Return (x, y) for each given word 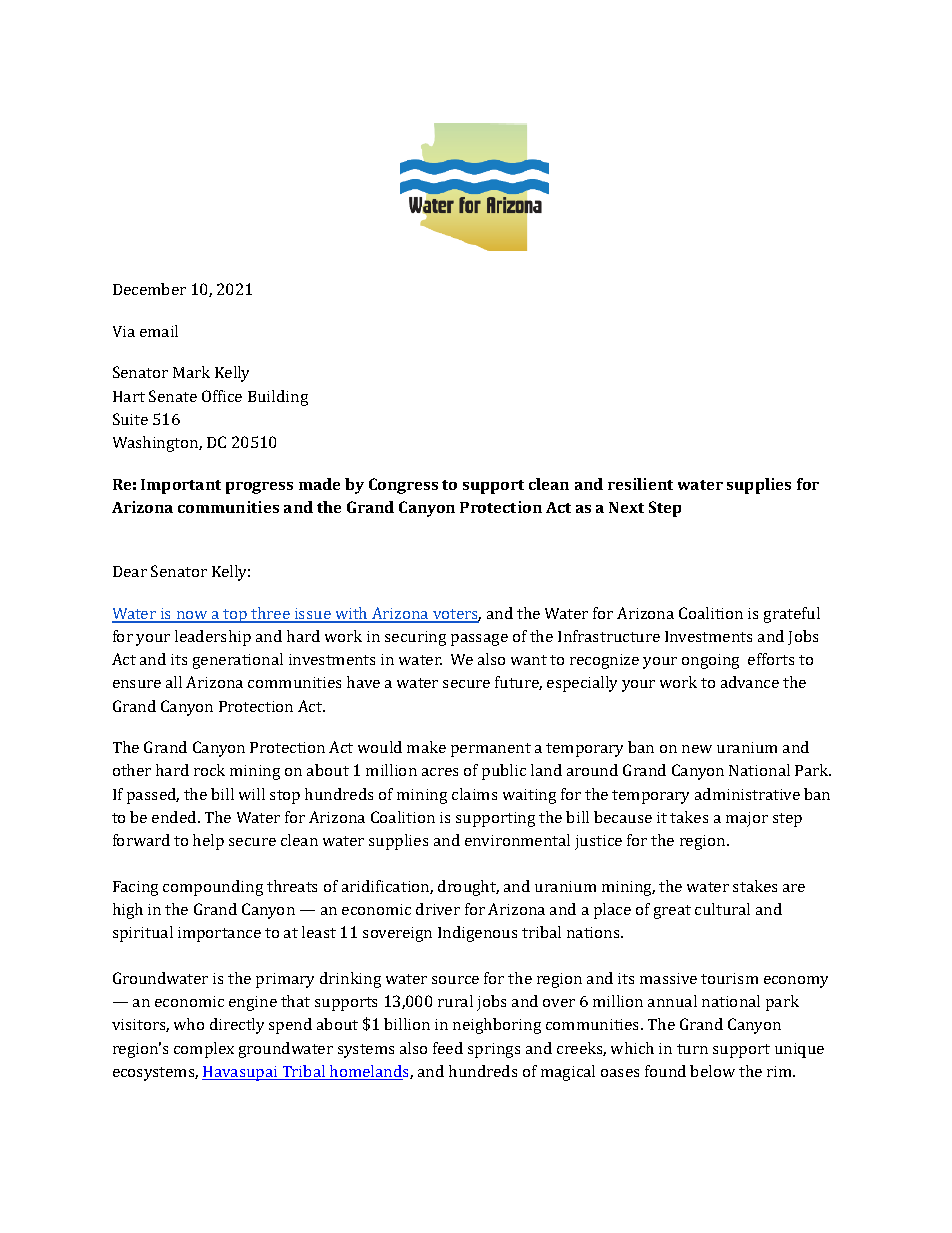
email (159, 331)
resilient (640, 484)
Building (278, 398)
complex (204, 1050)
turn (692, 1049)
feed (448, 1048)
